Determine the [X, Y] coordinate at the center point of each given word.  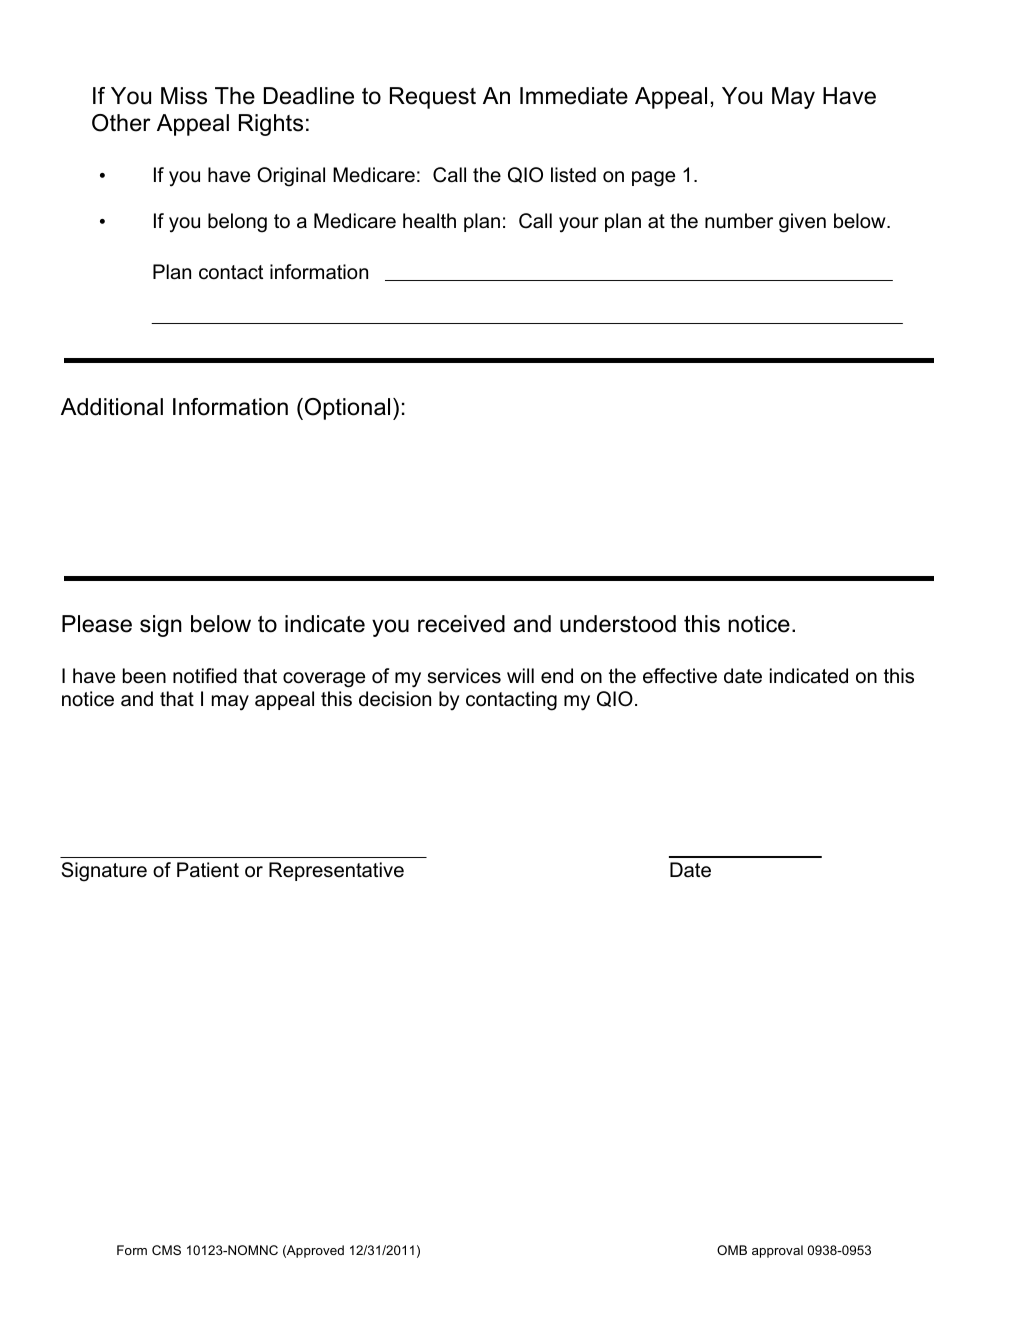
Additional [112, 407]
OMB [732, 1250]
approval [777, 1251]
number [739, 221]
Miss [184, 96]
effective [680, 676]
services [464, 676]
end [557, 676]
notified [205, 676]
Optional [347, 409]
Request [433, 98]
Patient [208, 870]
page [653, 179]
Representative [336, 871]
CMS [166, 1250]
